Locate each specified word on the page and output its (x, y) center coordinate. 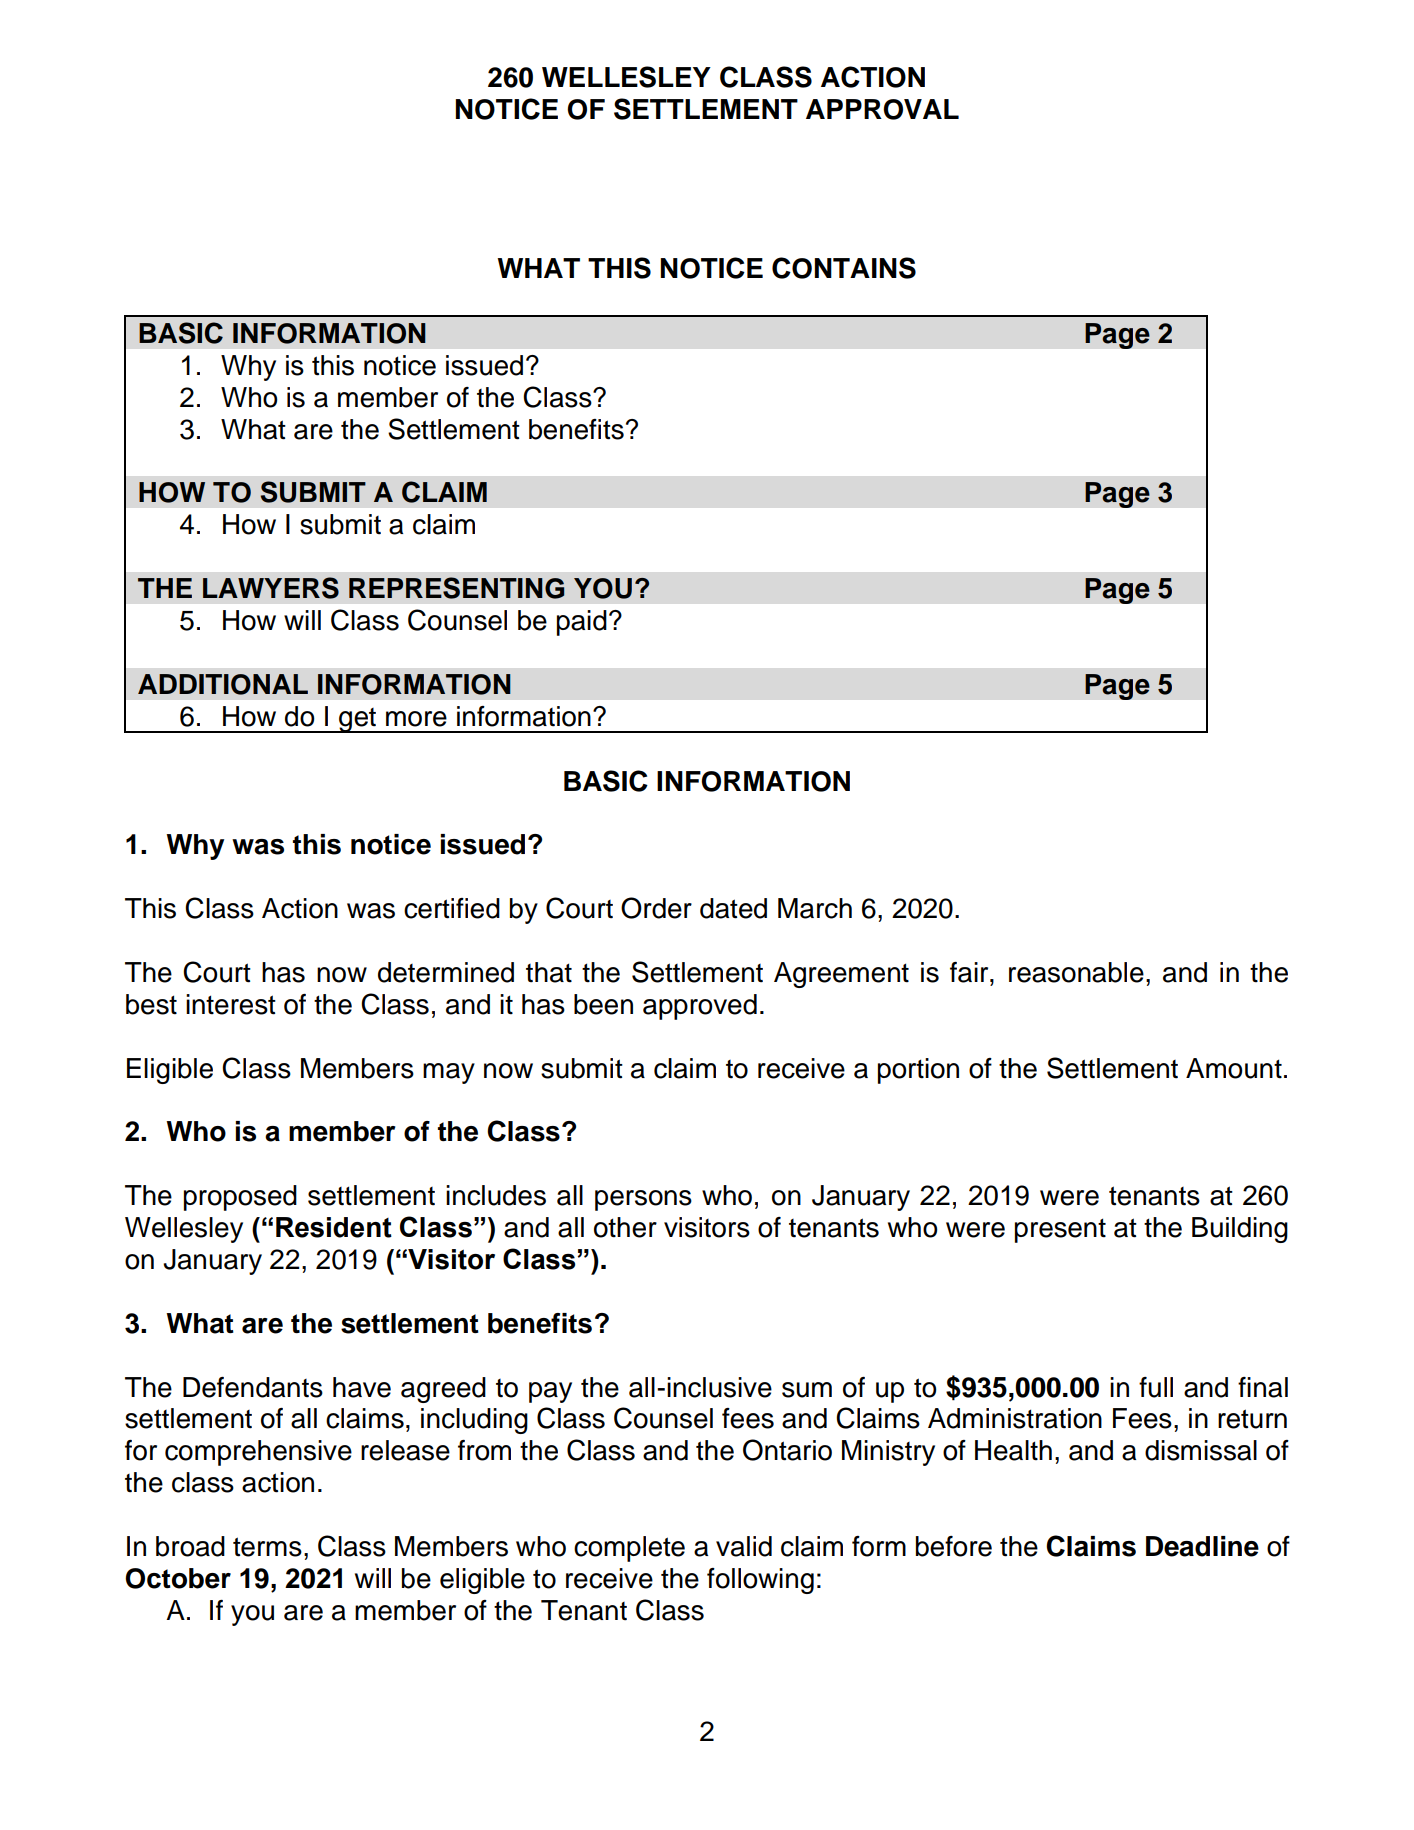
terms (267, 1547)
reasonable (1076, 972)
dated (733, 908)
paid (582, 623)
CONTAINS (844, 268)
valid (744, 1546)
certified (452, 908)
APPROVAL (882, 109)
